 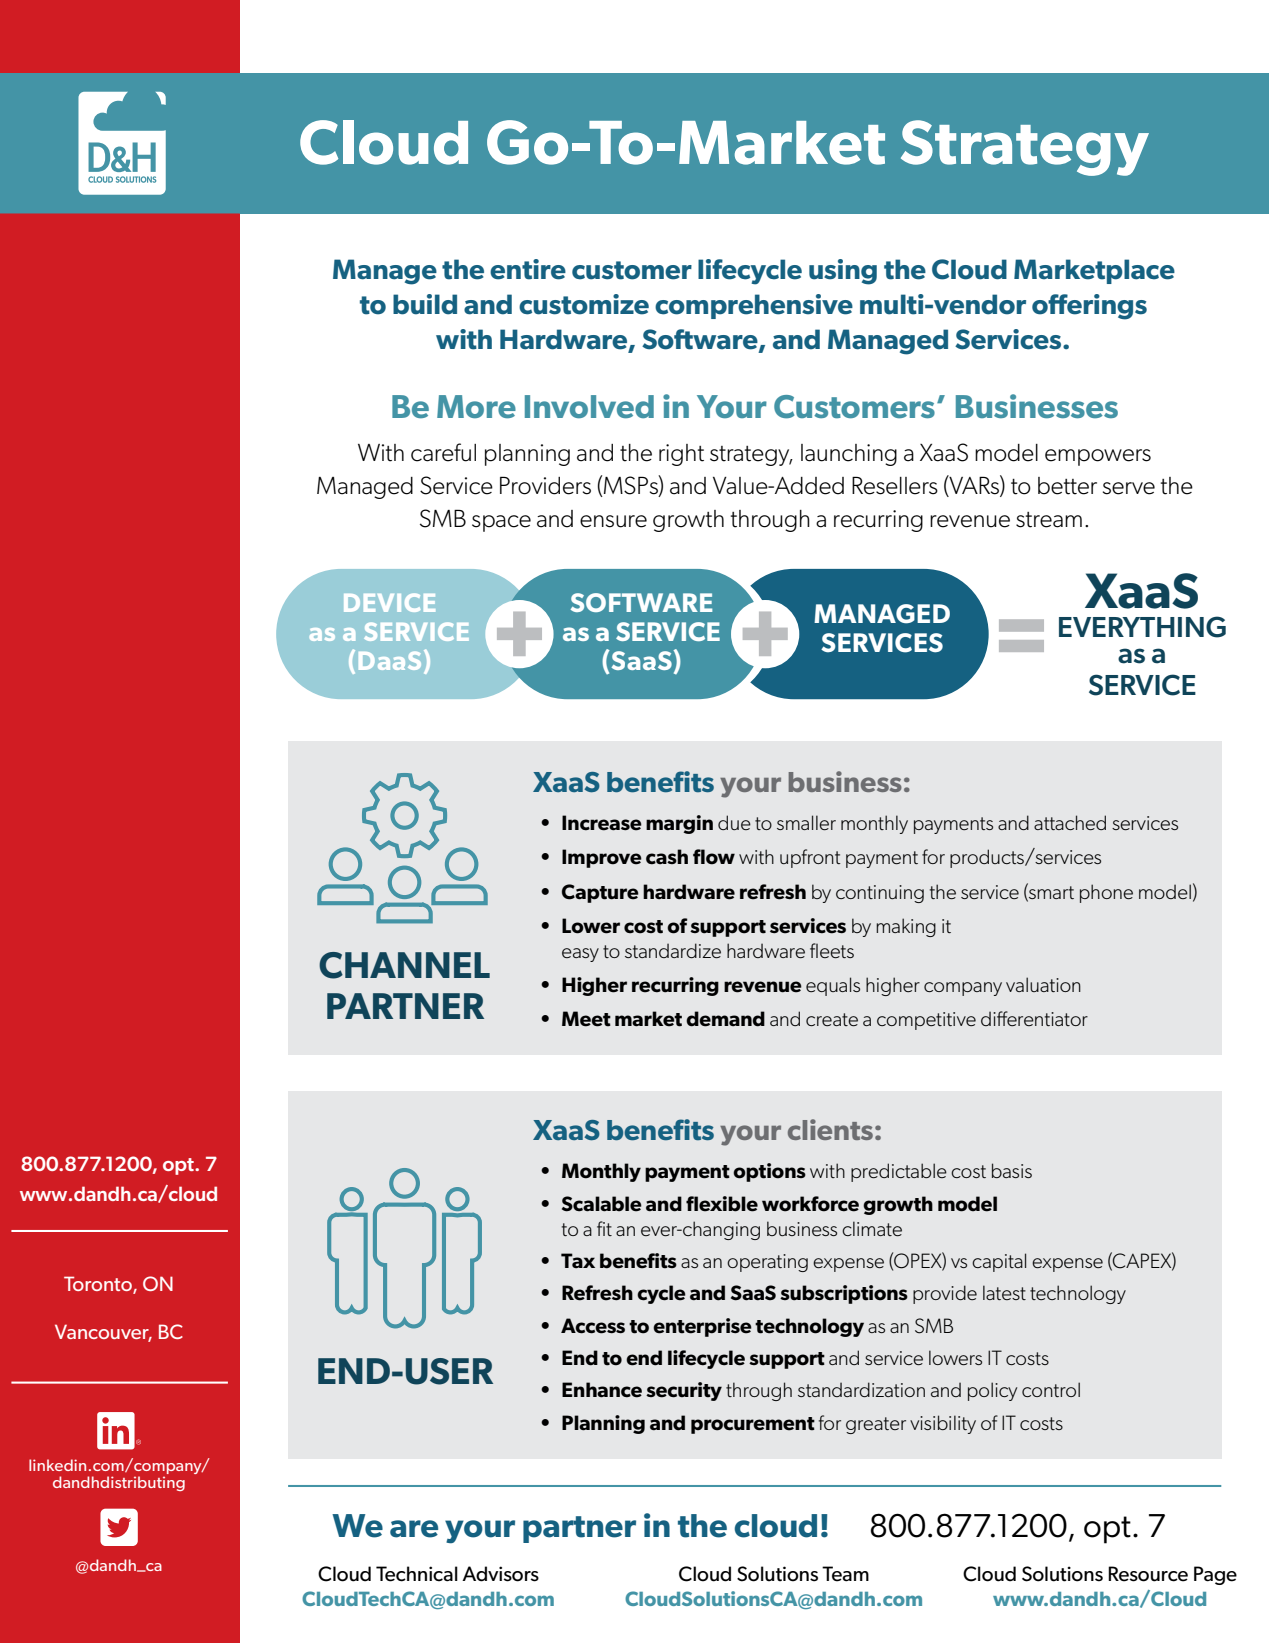 What do you see at coordinates (1070, 822) in the screenshot?
I see `attached` at bounding box center [1070, 822].
